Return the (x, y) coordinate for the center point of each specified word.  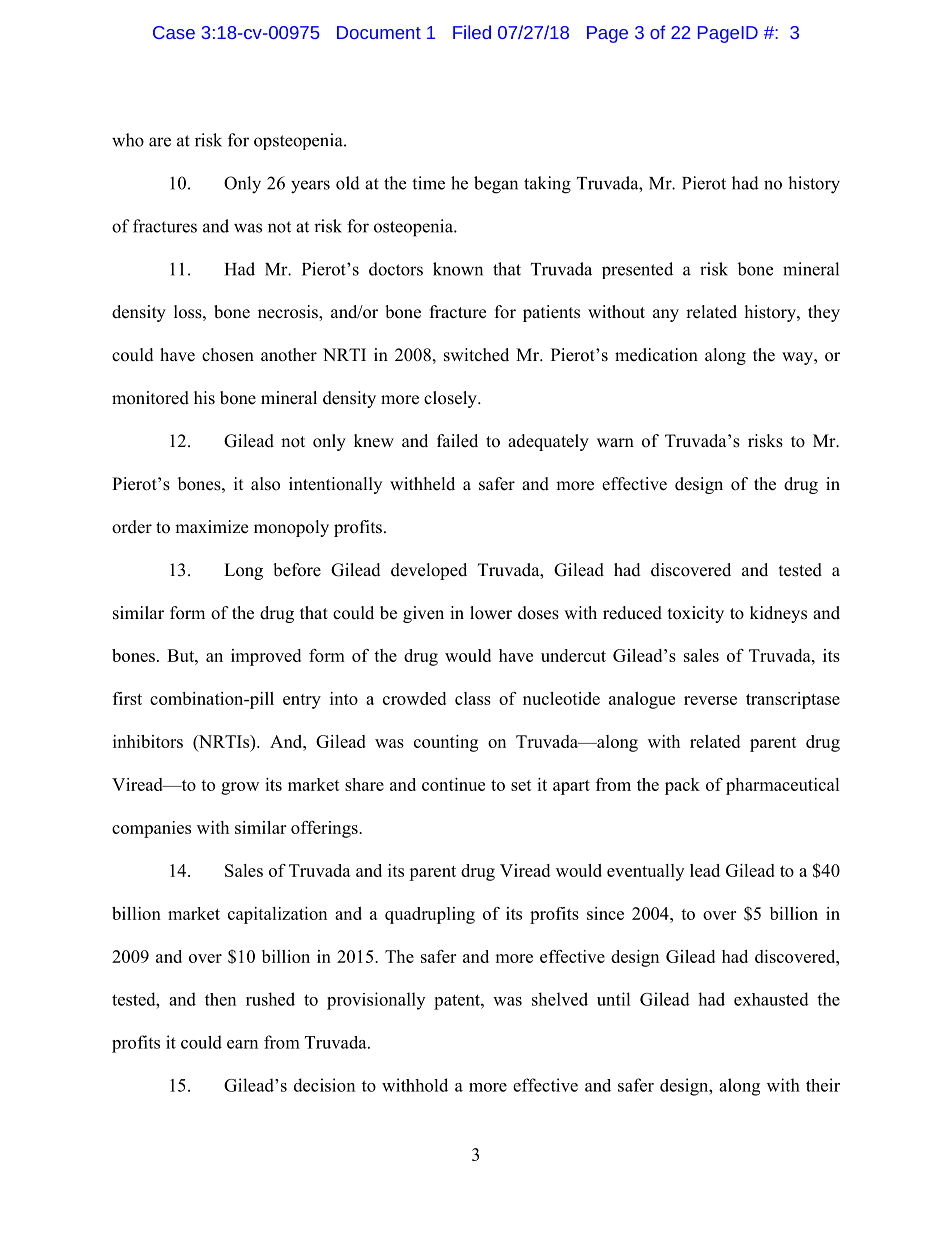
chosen (228, 355)
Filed (472, 32)
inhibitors (148, 741)
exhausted (771, 999)
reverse (710, 700)
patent (458, 1002)
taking (547, 185)
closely (451, 399)
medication (656, 355)
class (473, 698)
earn (242, 1044)
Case (174, 32)
